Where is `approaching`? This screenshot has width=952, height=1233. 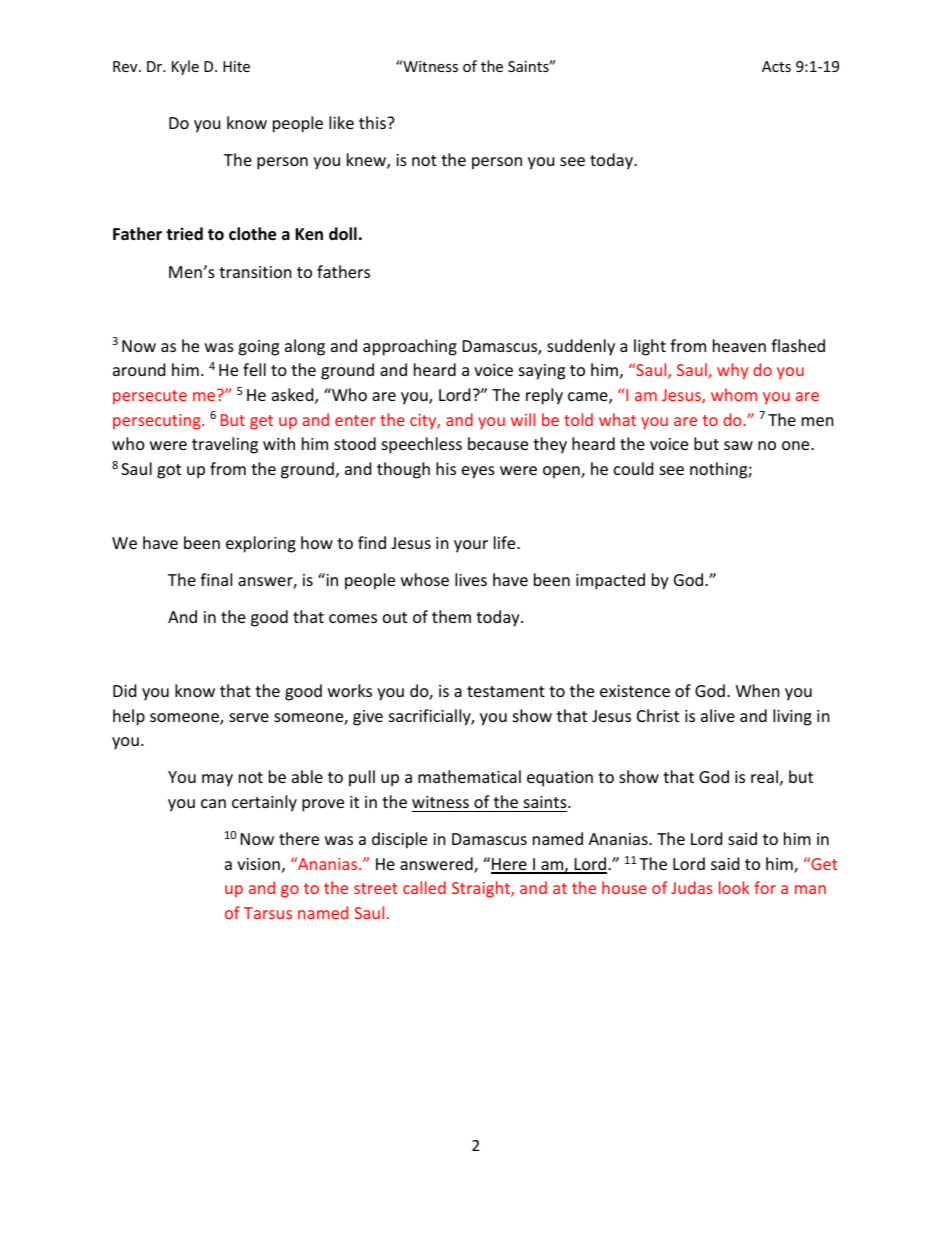
approaching is located at coordinates (410, 347).
